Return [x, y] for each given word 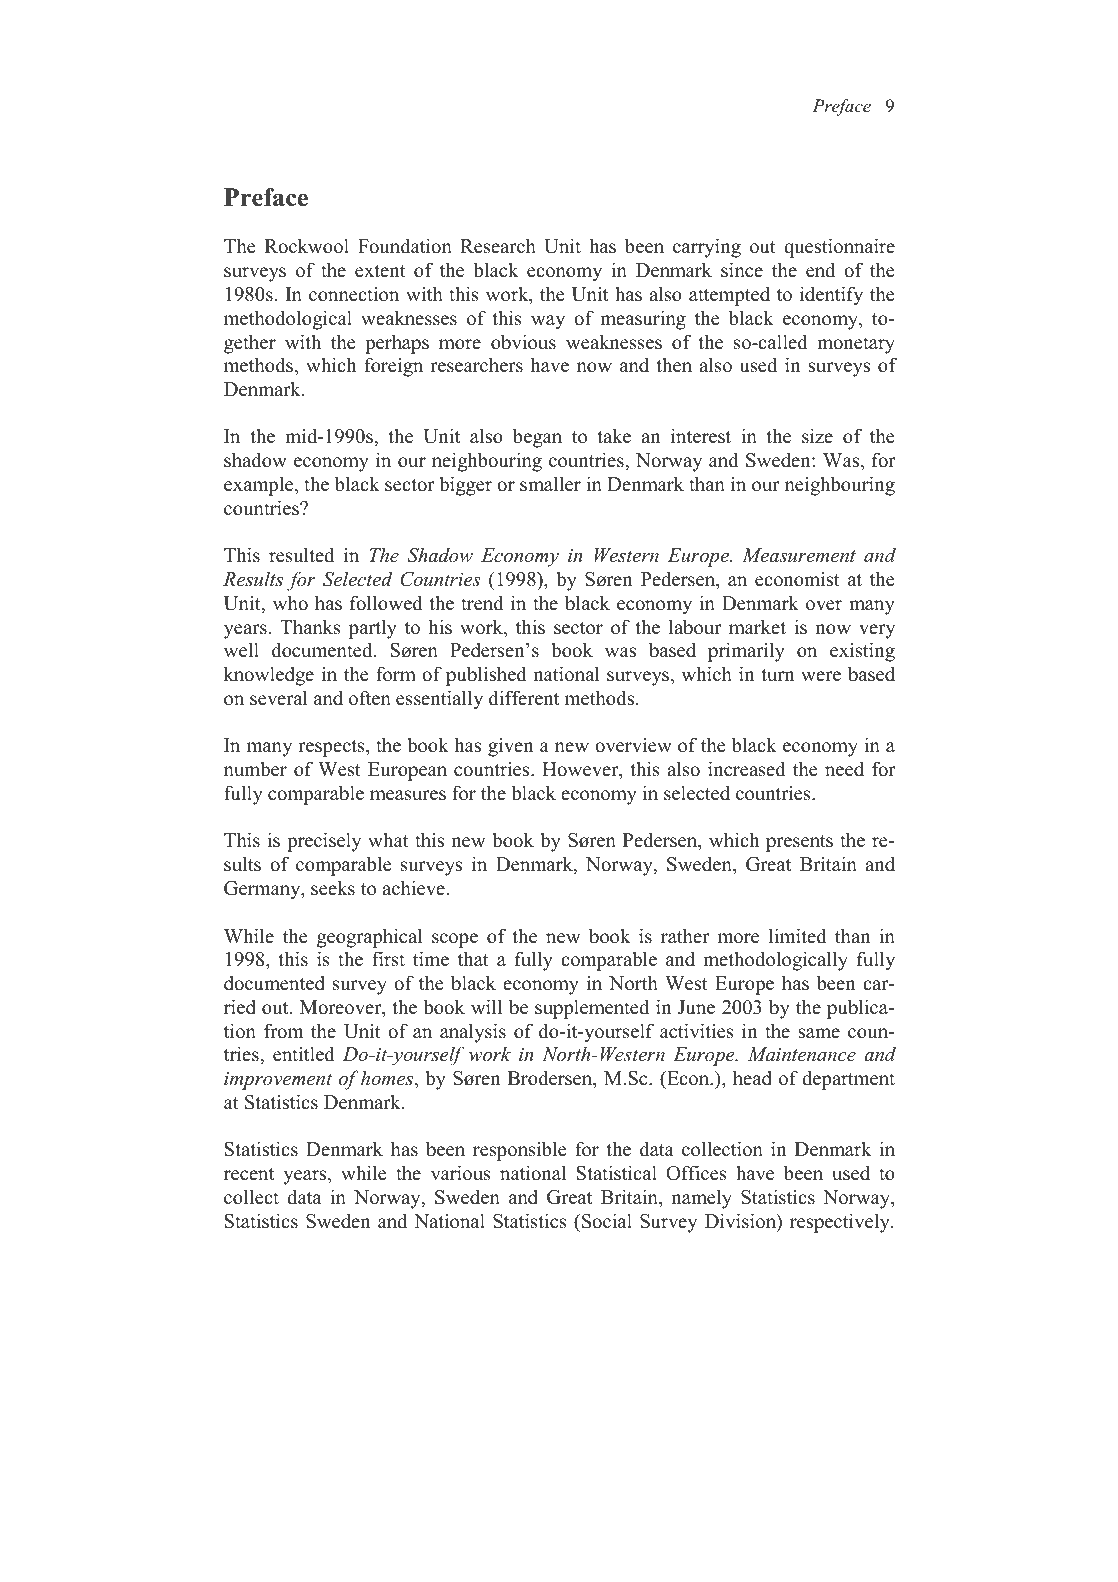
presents [799, 843]
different [524, 698]
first [388, 959]
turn [778, 675]
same [819, 1033]
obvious [523, 342]
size [817, 436]
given [511, 747]
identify [831, 296]
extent [380, 271]
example [260, 486]
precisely [324, 842]
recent [249, 1174]
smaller [550, 484]
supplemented [592, 1009]
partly [373, 629]
